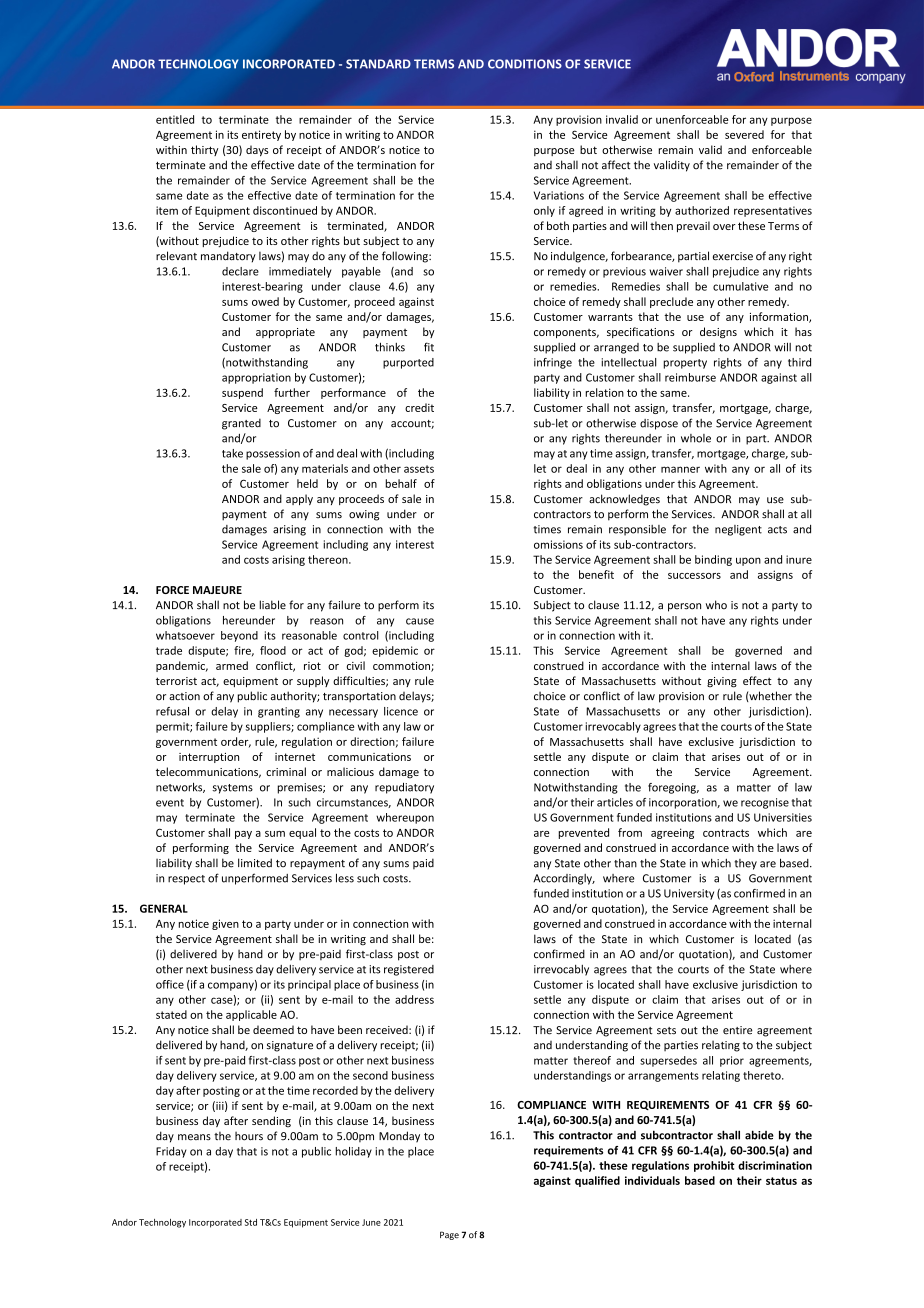  I want to click on infringe, so click(553, 363).
